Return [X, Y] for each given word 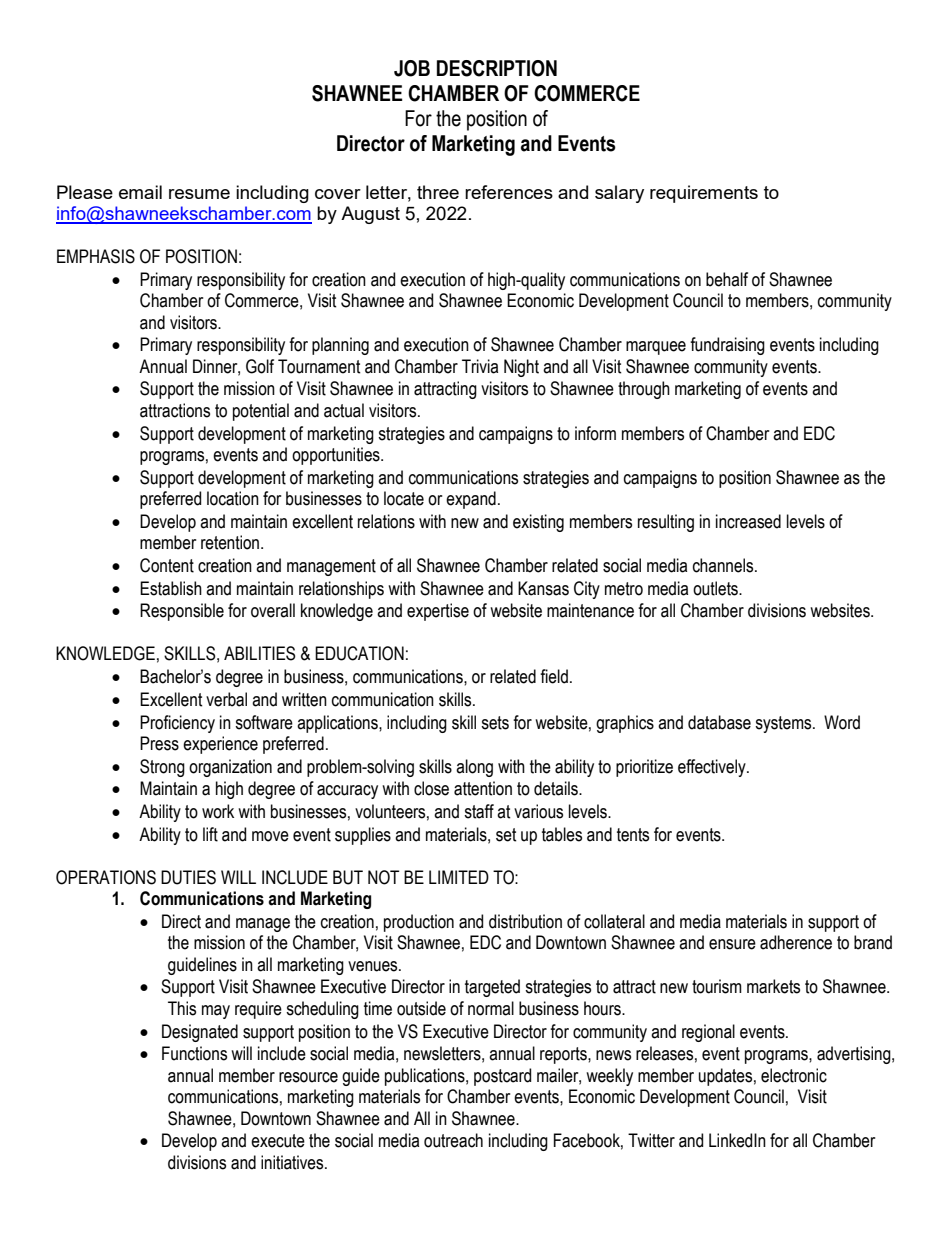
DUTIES [188, 877]
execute [278, 1141]
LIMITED [459, 877]
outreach [453, 1140]
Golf [260, 366]
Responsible [182, 612]
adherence [796, 942]
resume [199, 194]
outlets [717, 588]
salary [619, 194]
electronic [794, 1075]
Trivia [480, 366]
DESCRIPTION [497, 68]
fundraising [727, 346]
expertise [438, 612]
